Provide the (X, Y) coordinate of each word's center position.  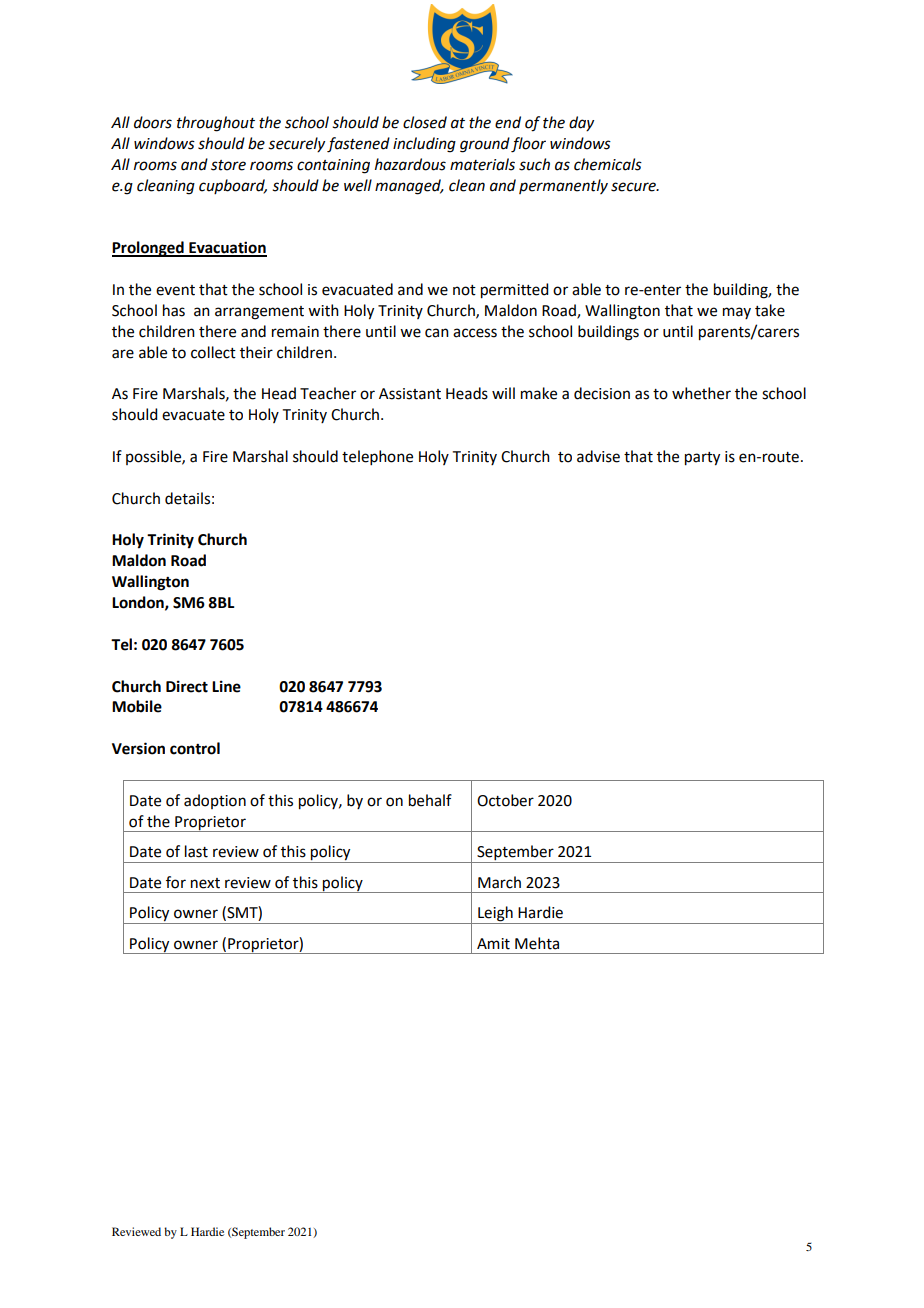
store (228, 165)
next (205, 883)
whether (701, 393)
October (505, 800)
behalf (430, 800)
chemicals (608, 164)
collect (213, 352)
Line (226, 686)
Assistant (410, 394)
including (424, 145)
